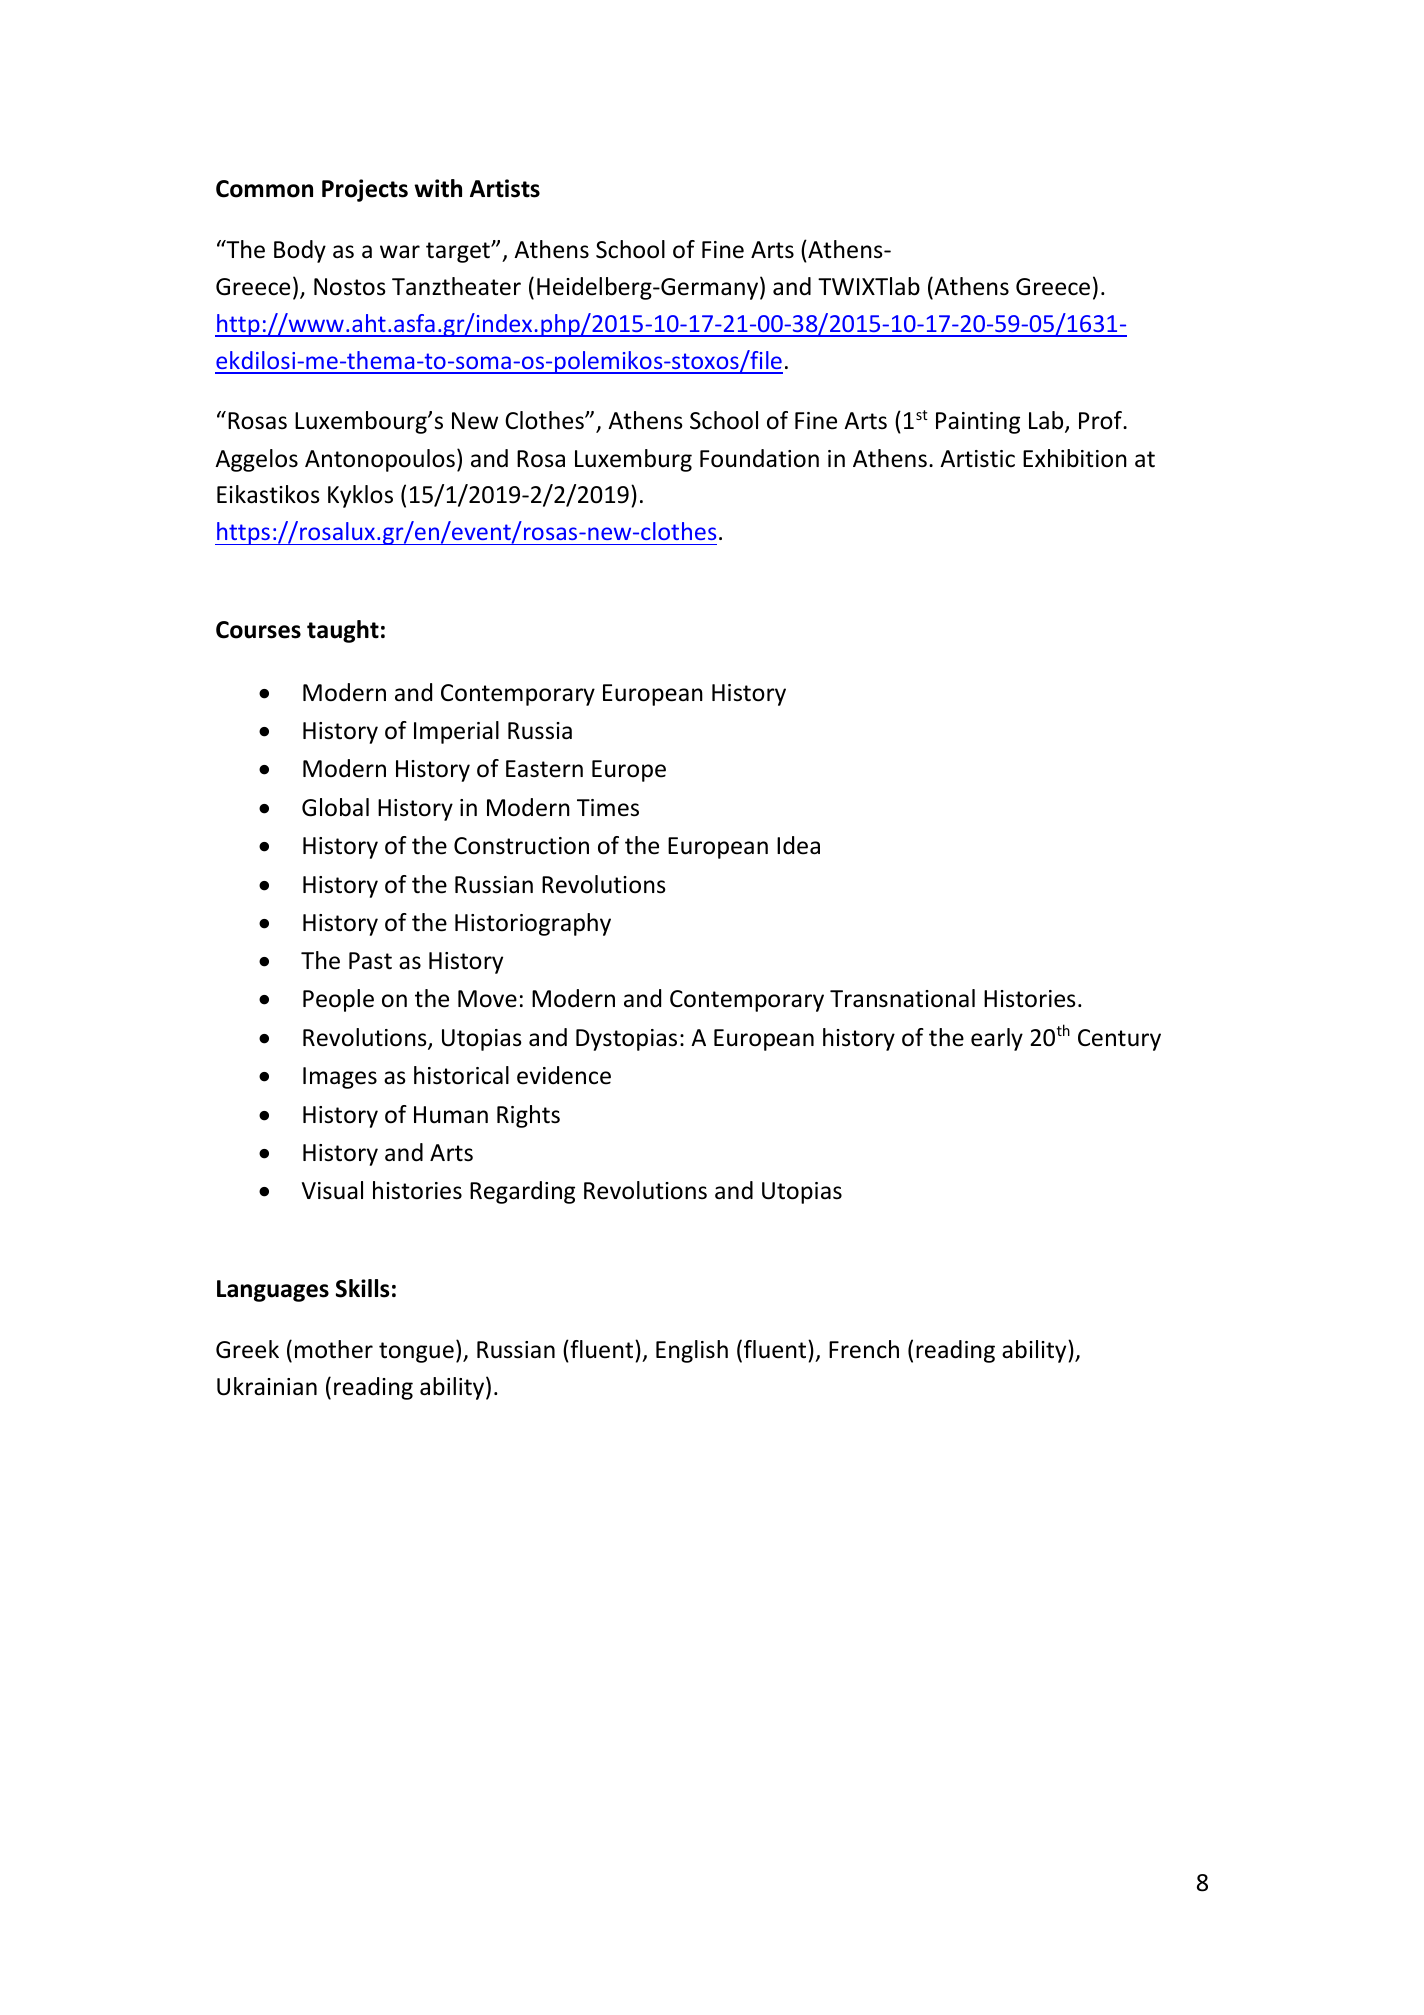 Image resolution: width=1424 pixels, height=2015 pixels. I want to click on English, so click(692, 1351).
